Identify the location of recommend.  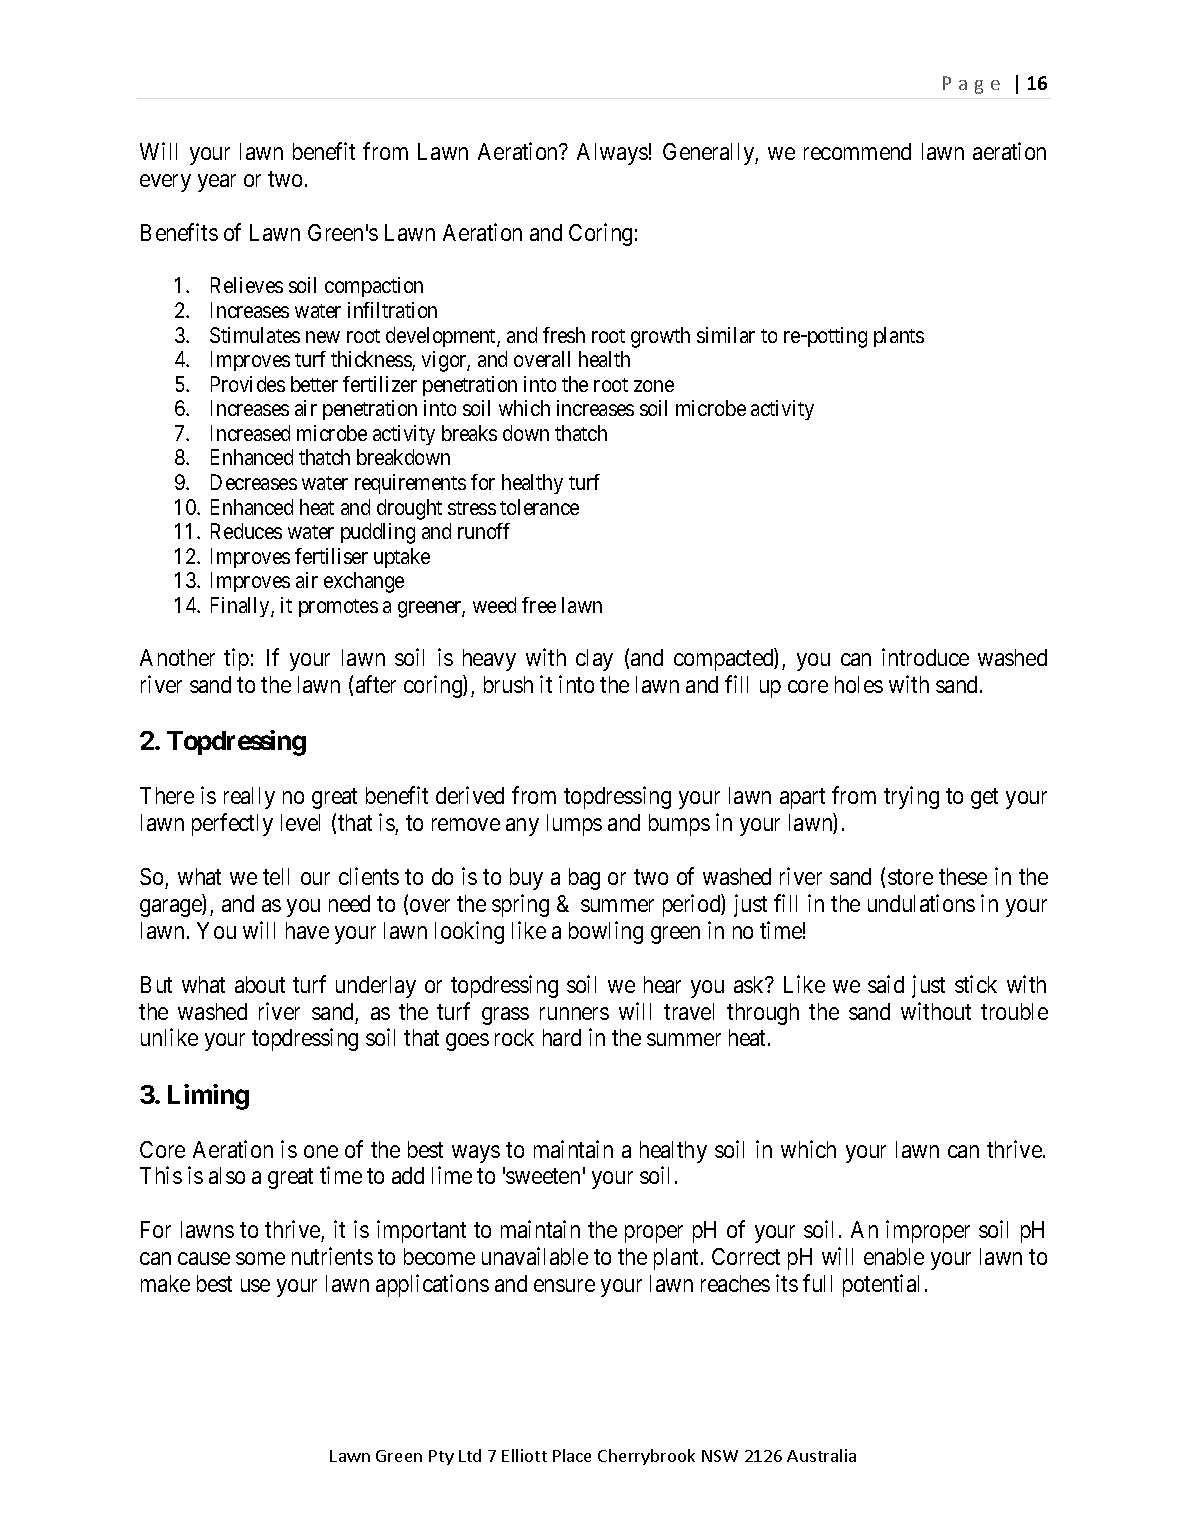
(857, 151).
